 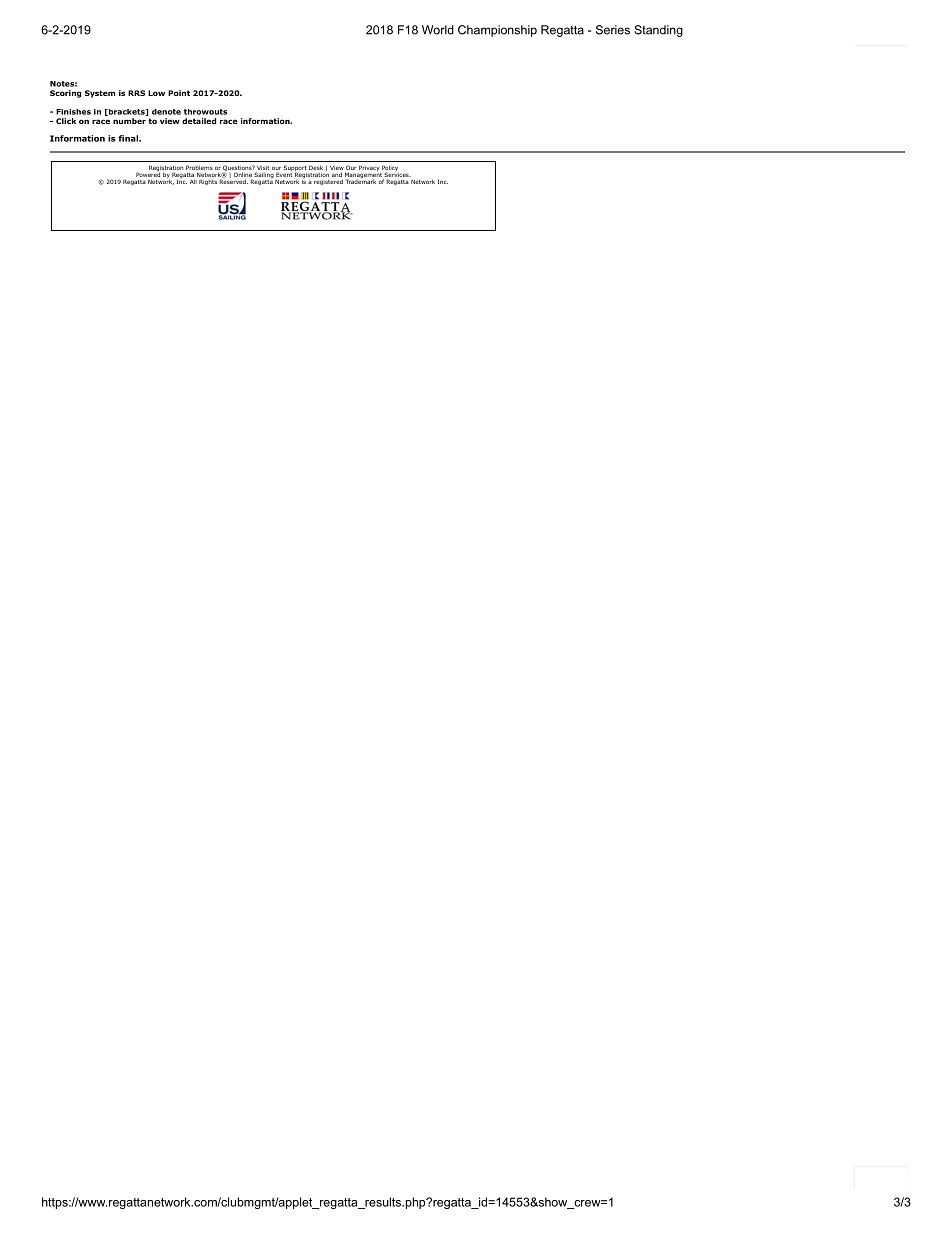 What do you see at coordinates (66, 121) in the screenshot?
I see `Click` at bounding box center [66, 121].
